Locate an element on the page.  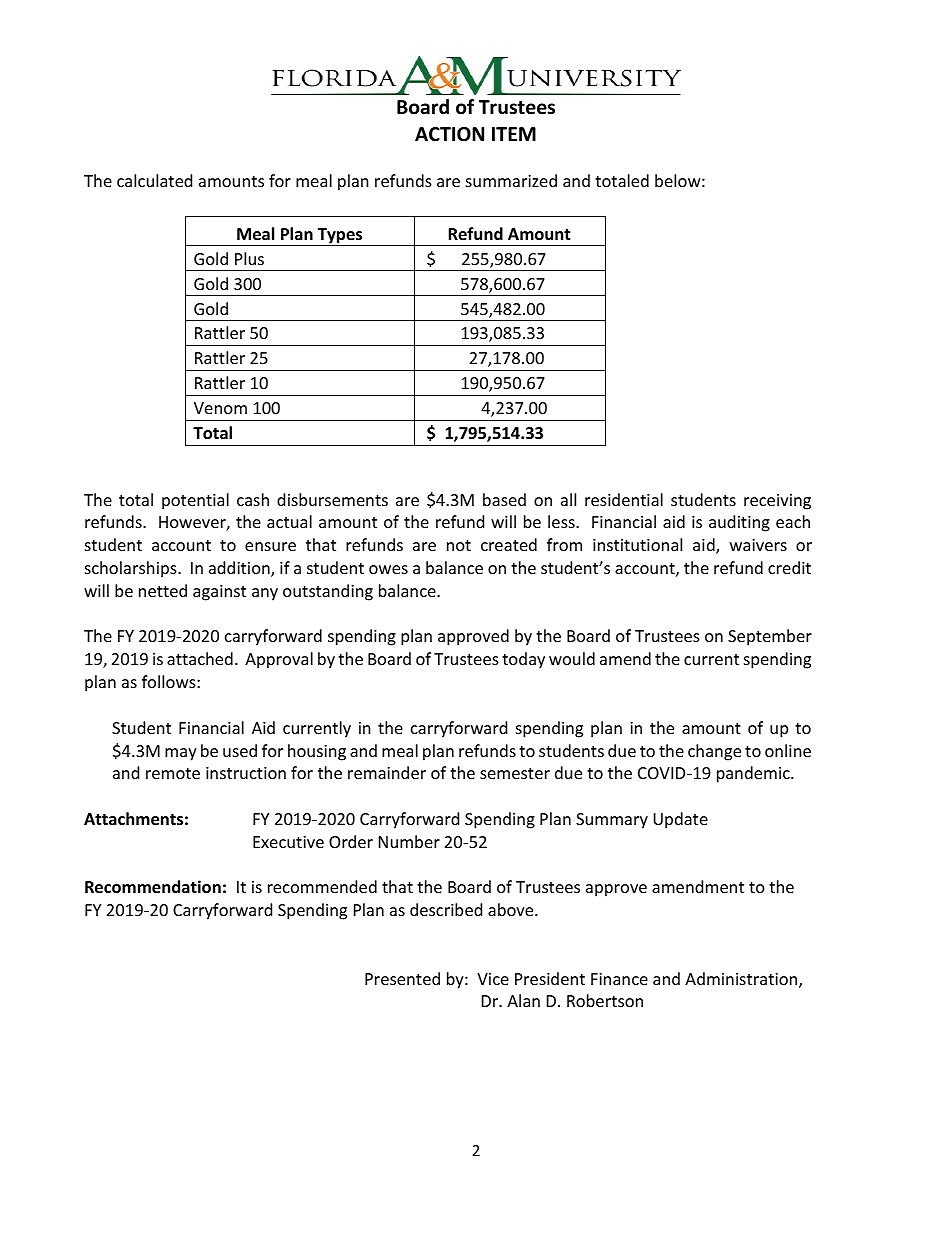
Vice is located at coordinates (493, 979).
